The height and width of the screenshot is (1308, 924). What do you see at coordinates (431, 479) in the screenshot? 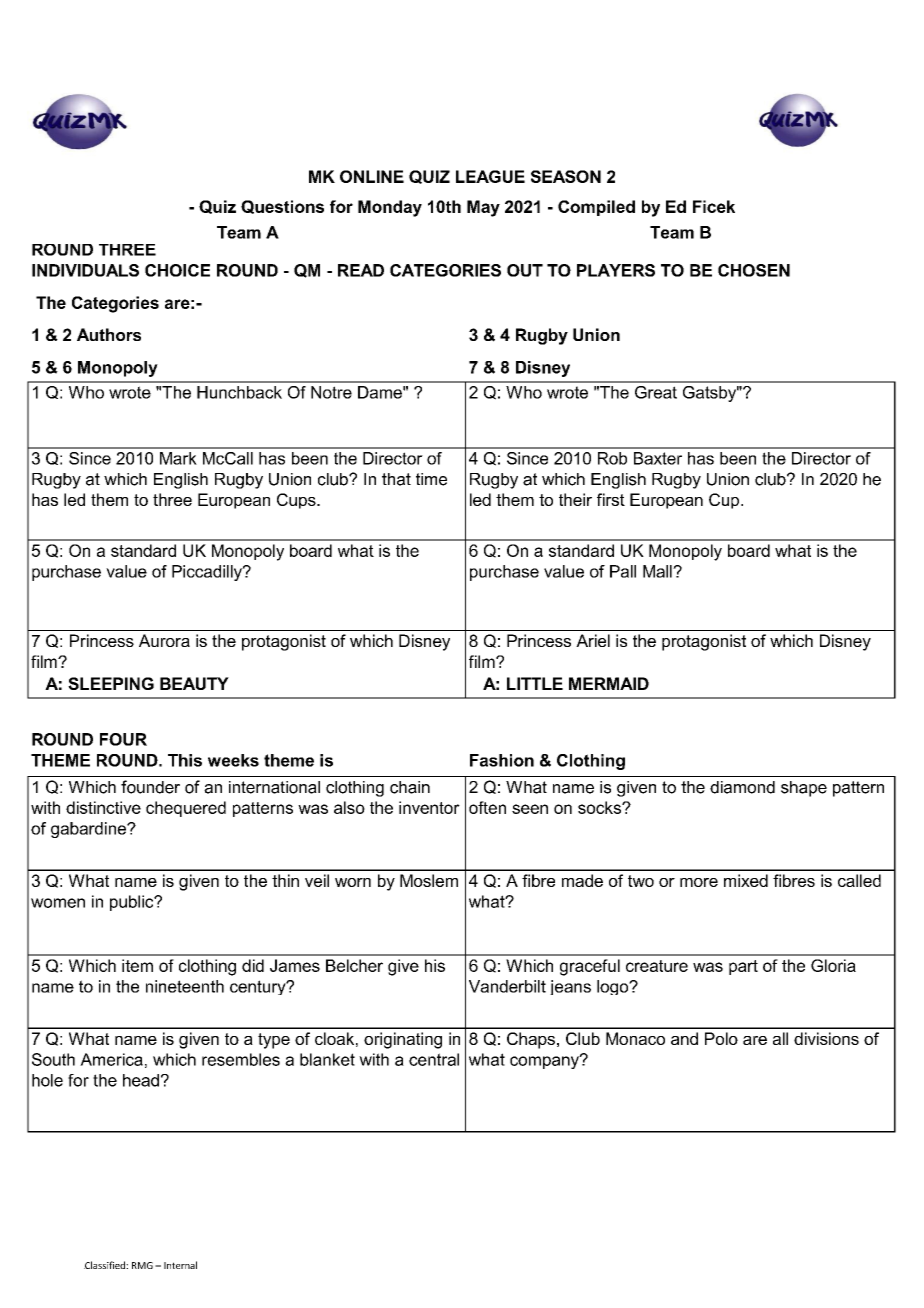
I see `time` at bounding box center [431, 479].
